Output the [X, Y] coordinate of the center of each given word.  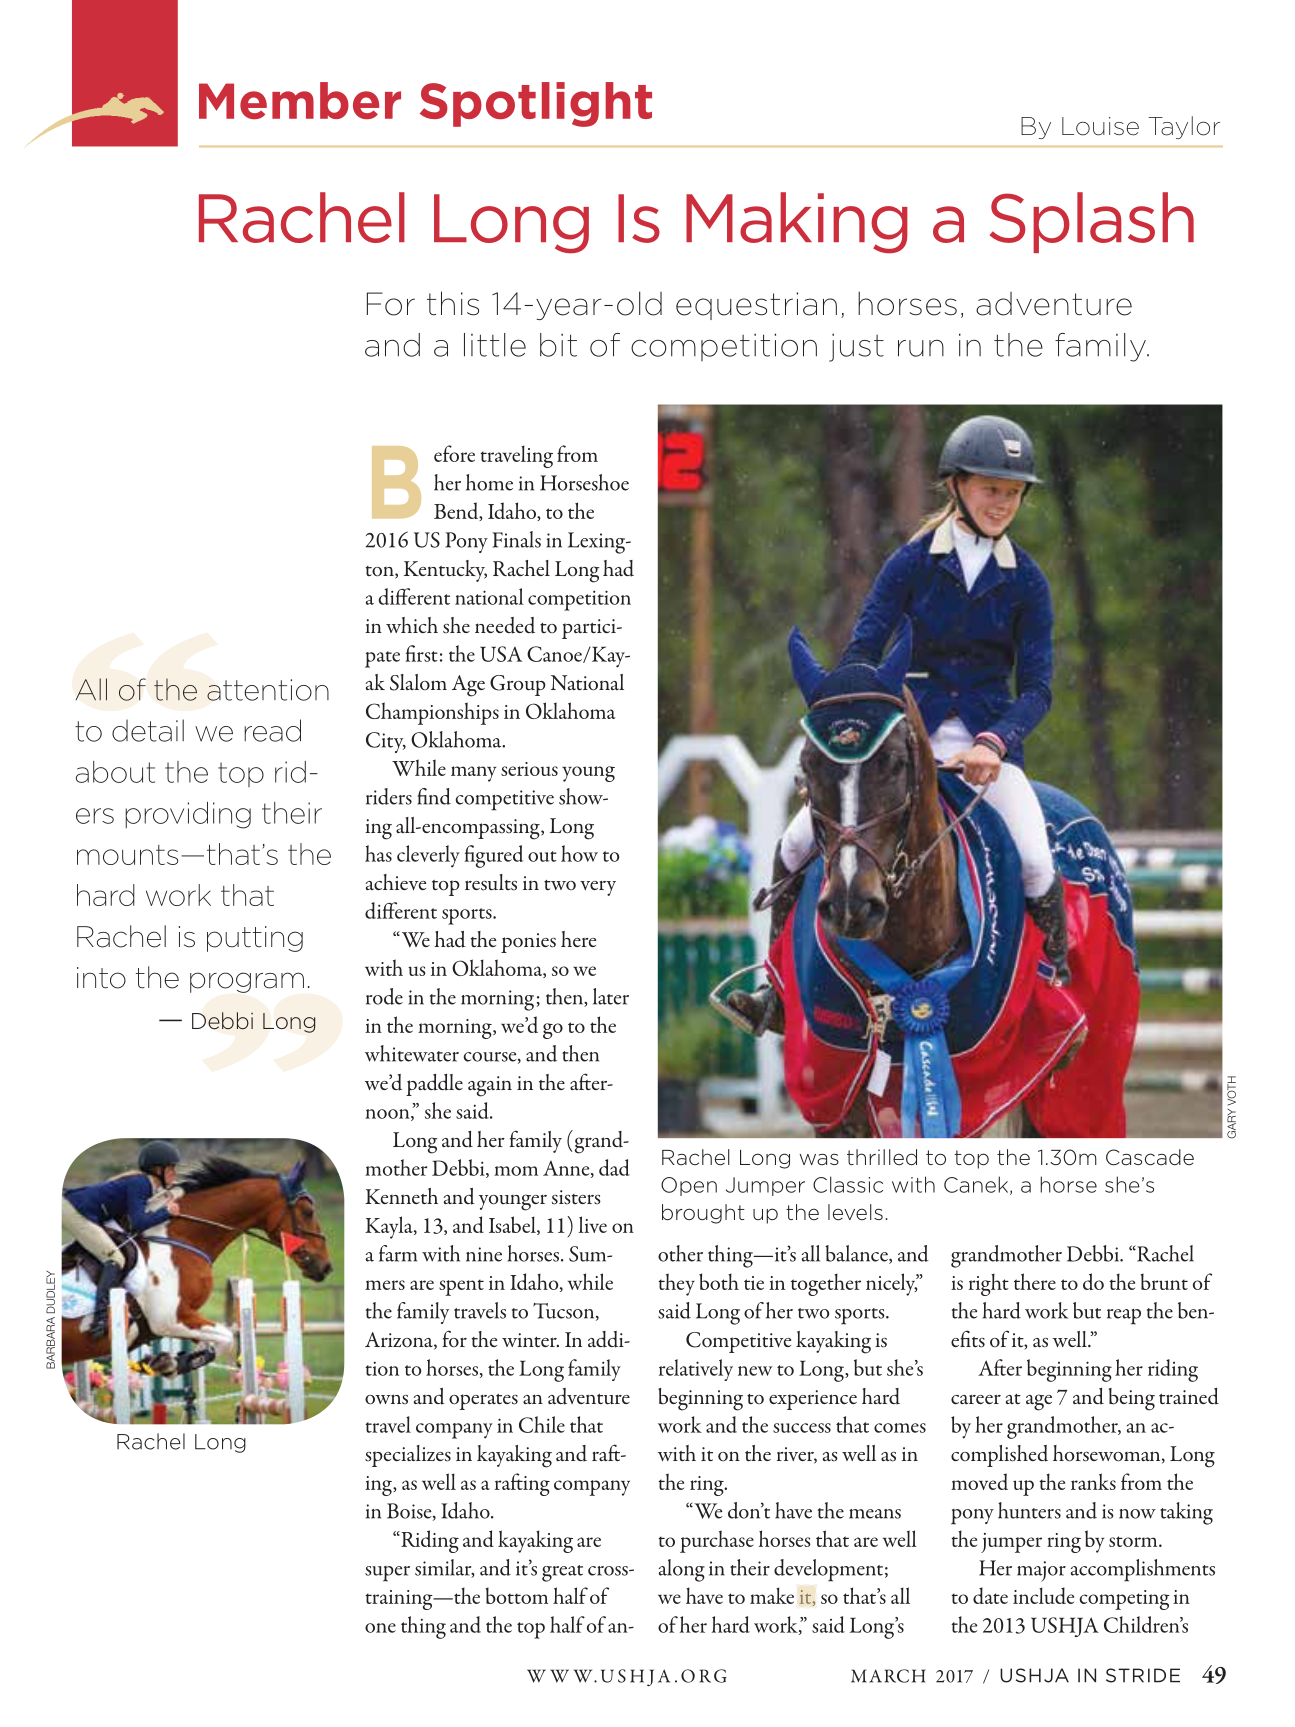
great [562, 1573]
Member [300, 101]
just [856, 347]
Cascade [1150, 1157]
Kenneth [401, 1196]
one [380, 1628]
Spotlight [536, 104]
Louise [1100, 126]
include [1043, 1595]
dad [614, 1167]
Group [518, 685]
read [272, 730]
